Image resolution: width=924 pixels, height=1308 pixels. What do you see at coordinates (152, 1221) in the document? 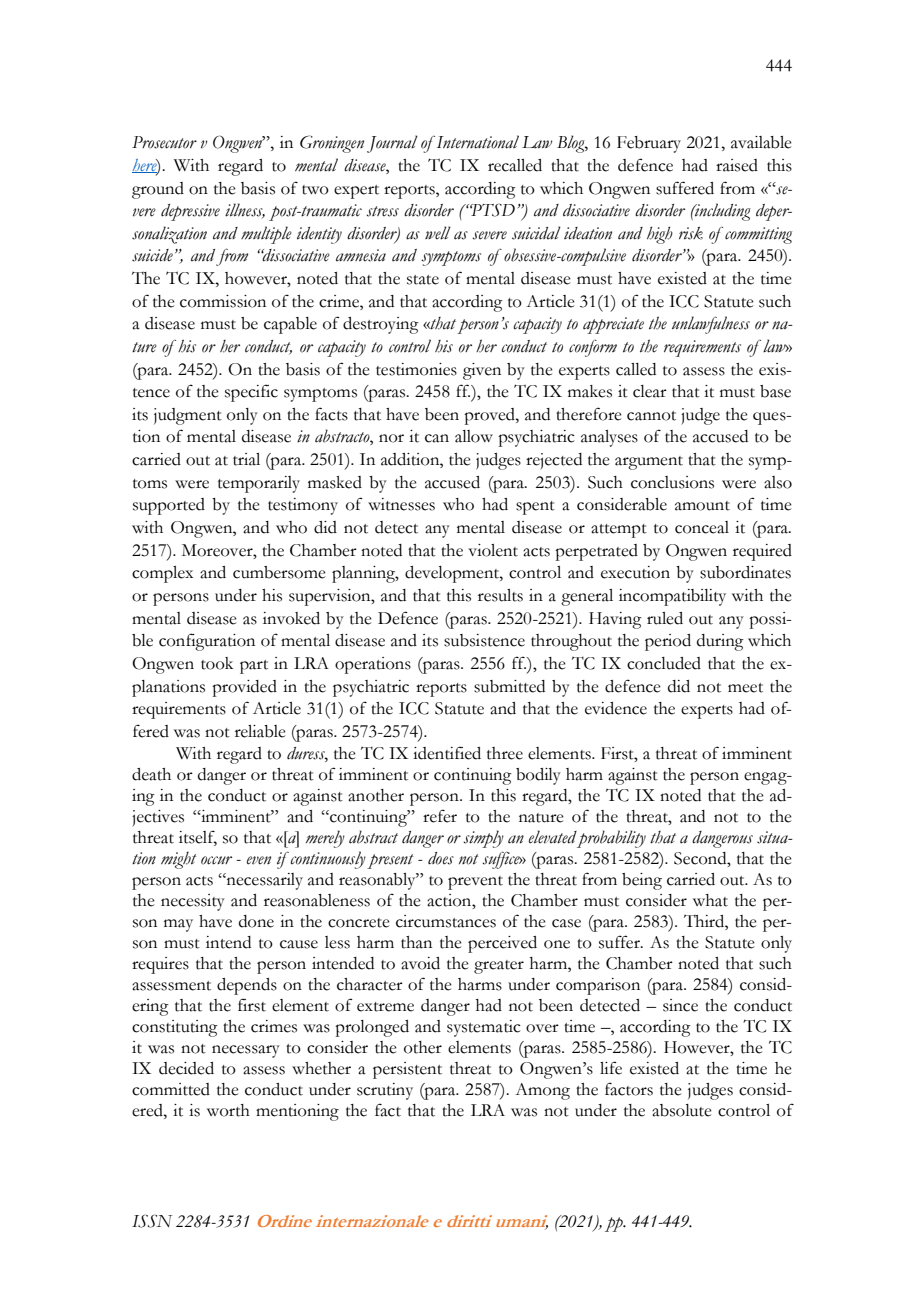
I see `ISSN` at bounding box center [152, 1221].
